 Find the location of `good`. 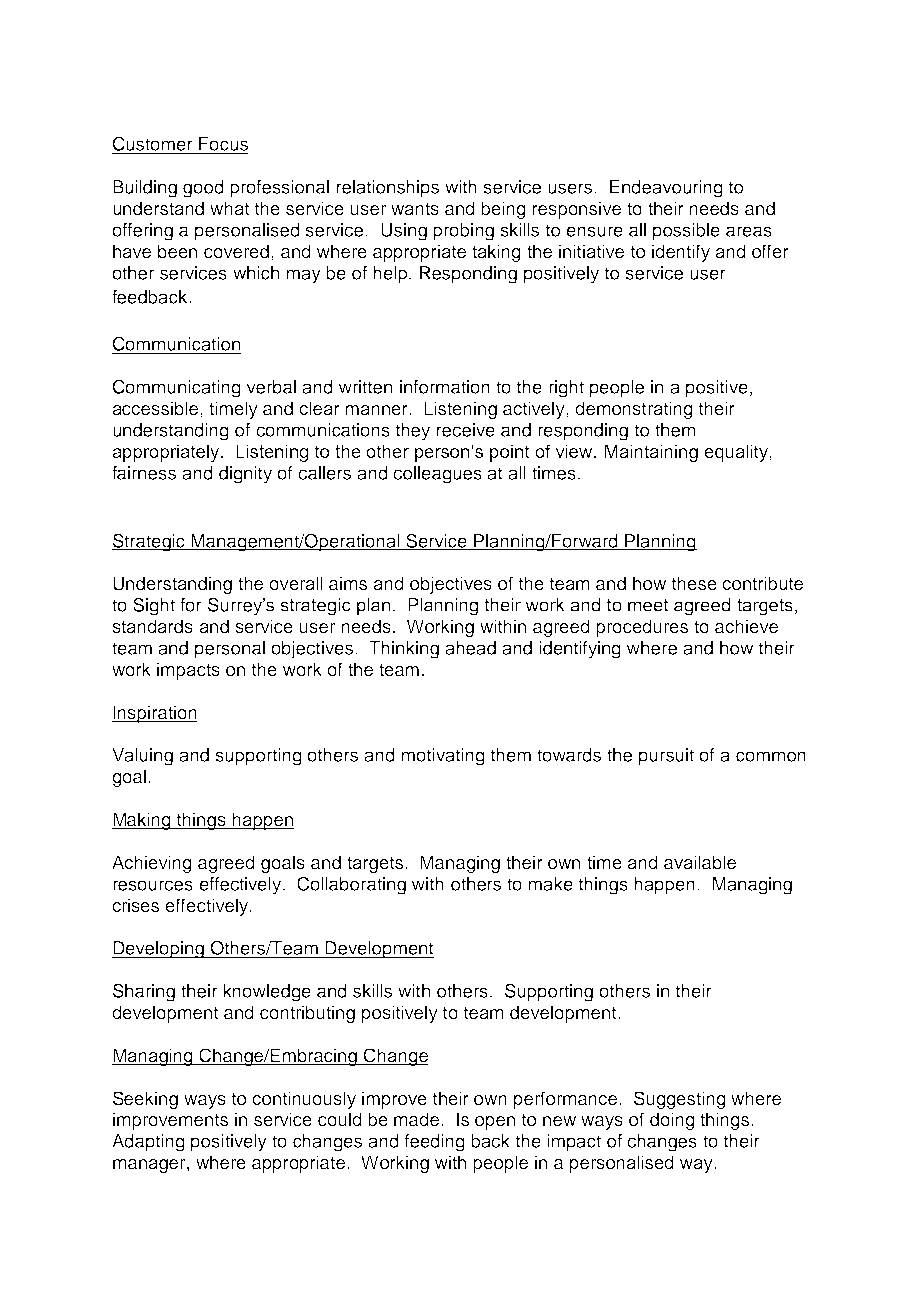

good is located at coordinates (203, 189).
